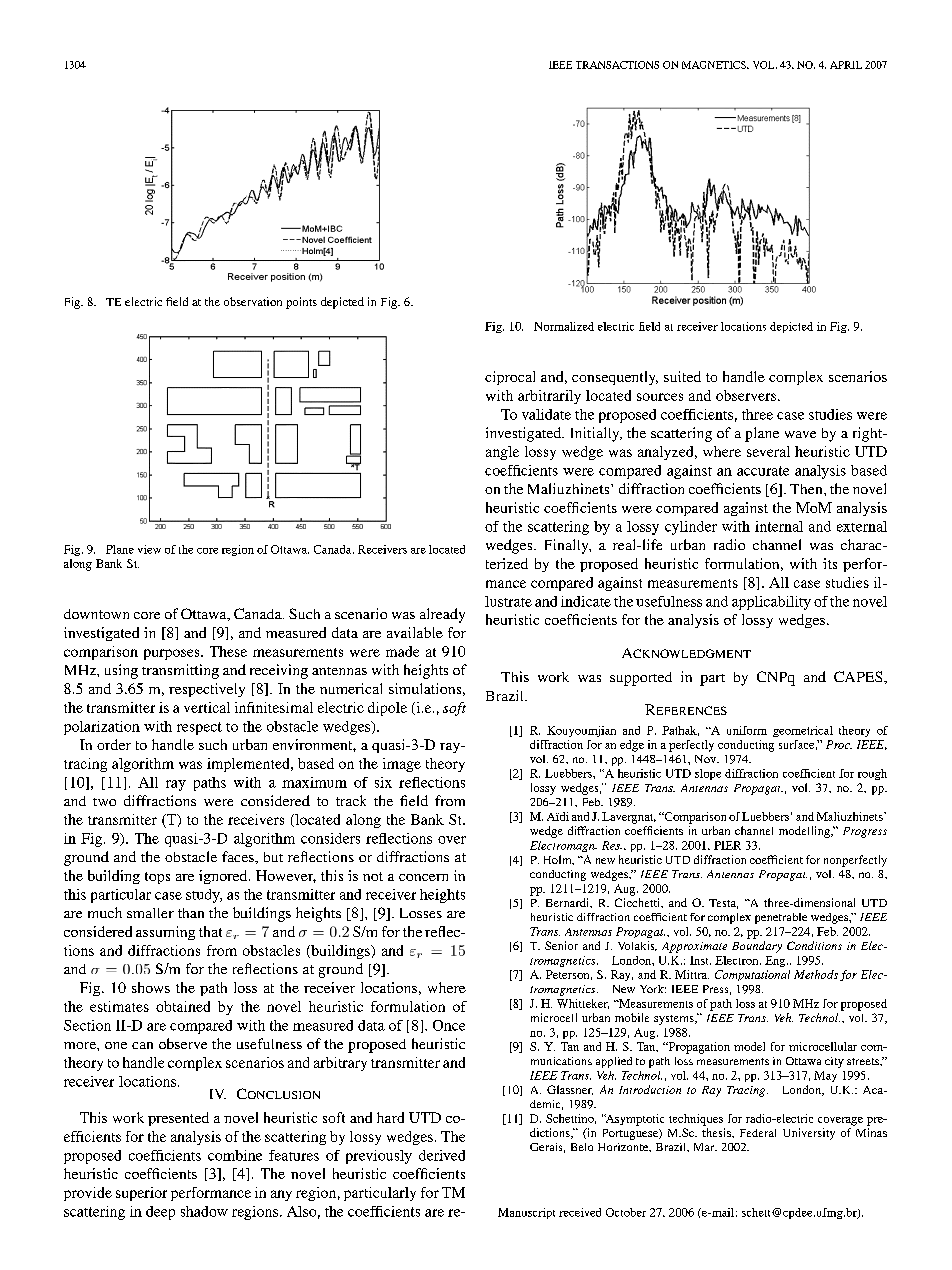 The image size is (952, 1270). I want to click on internal, so click(779, 526).
